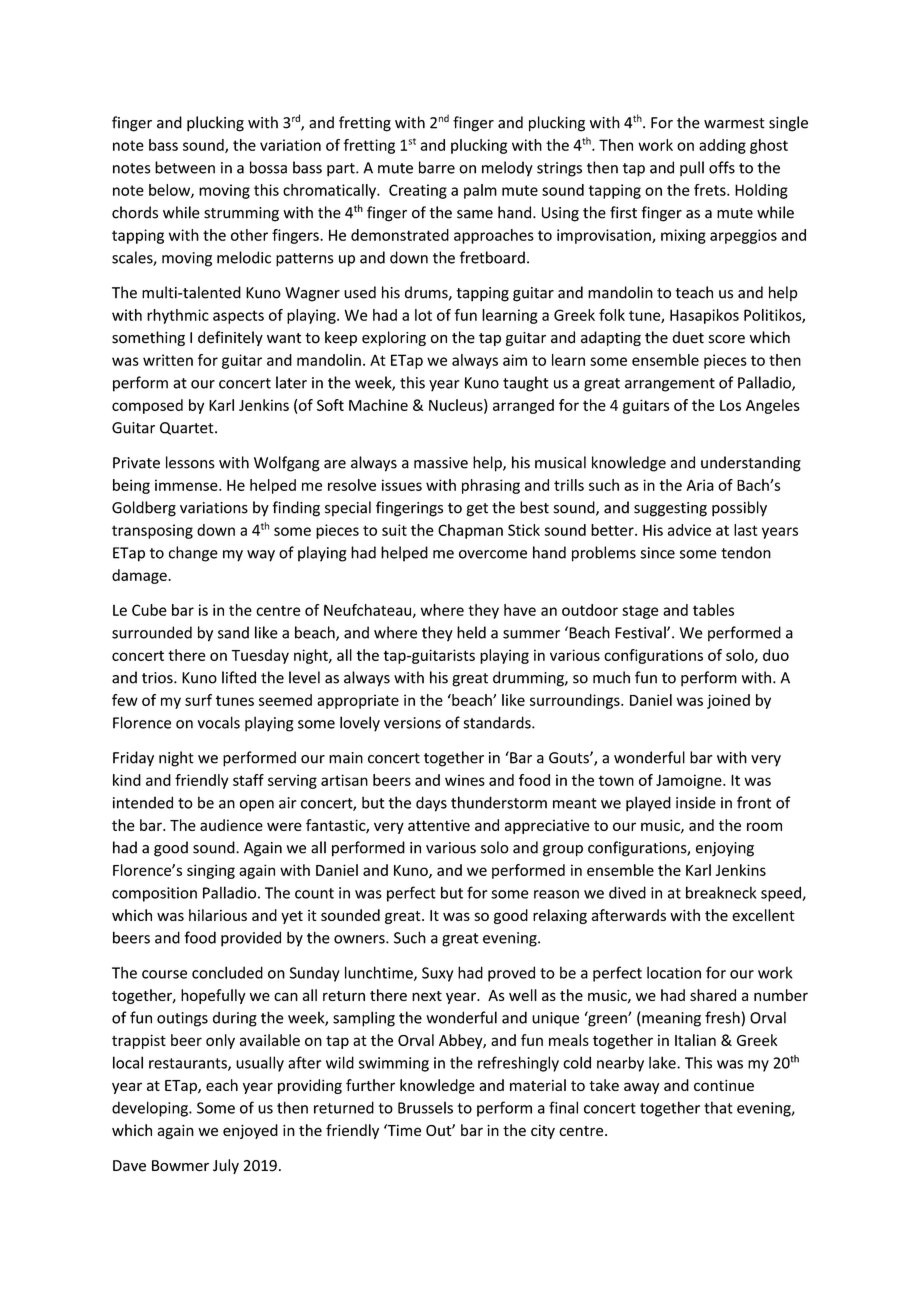  Describe the element at coordinates (471, 632) in the image. I see `held` at that location.
